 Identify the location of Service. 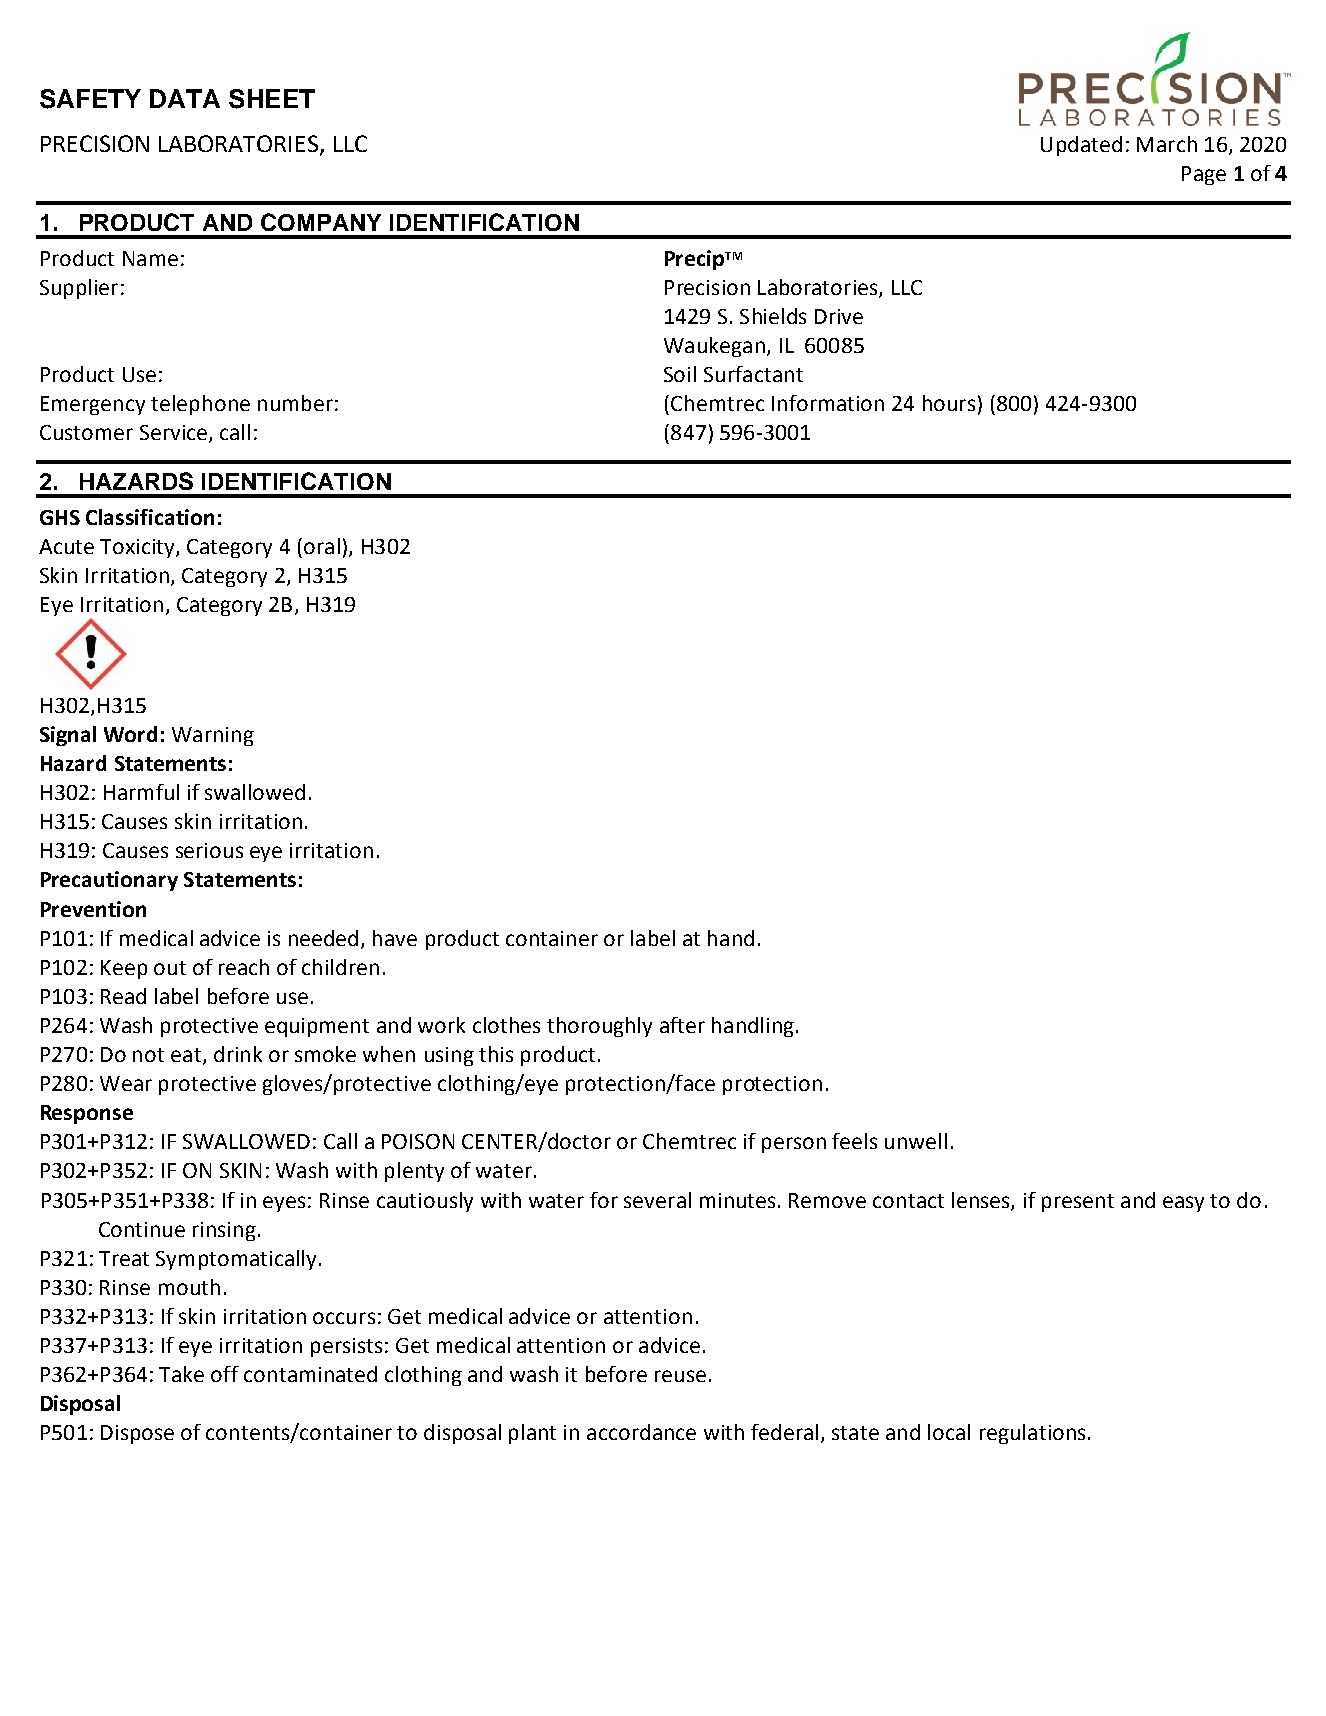
(173, 432).
